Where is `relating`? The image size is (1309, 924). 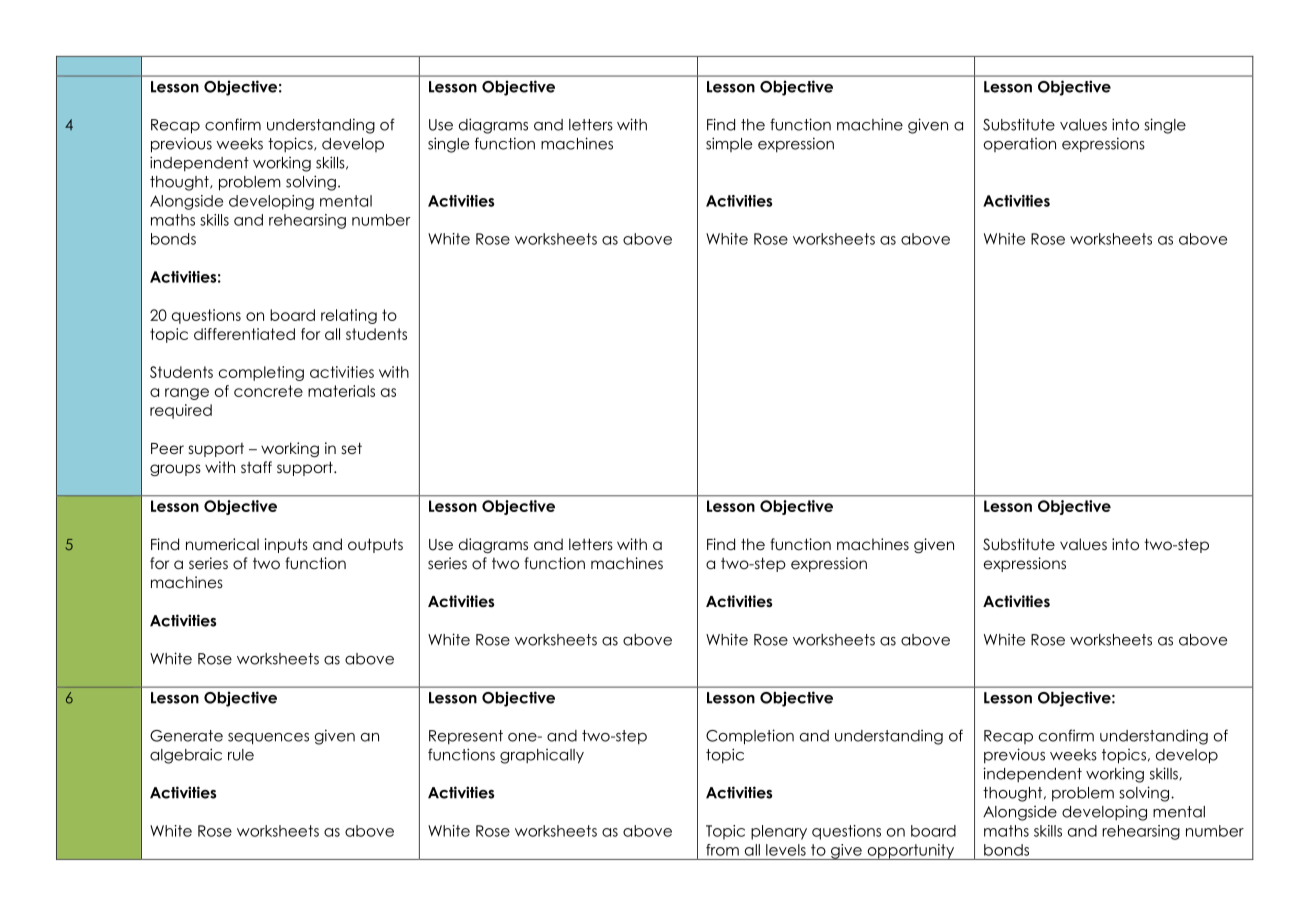 relating is located at coordinates (349, 316).
